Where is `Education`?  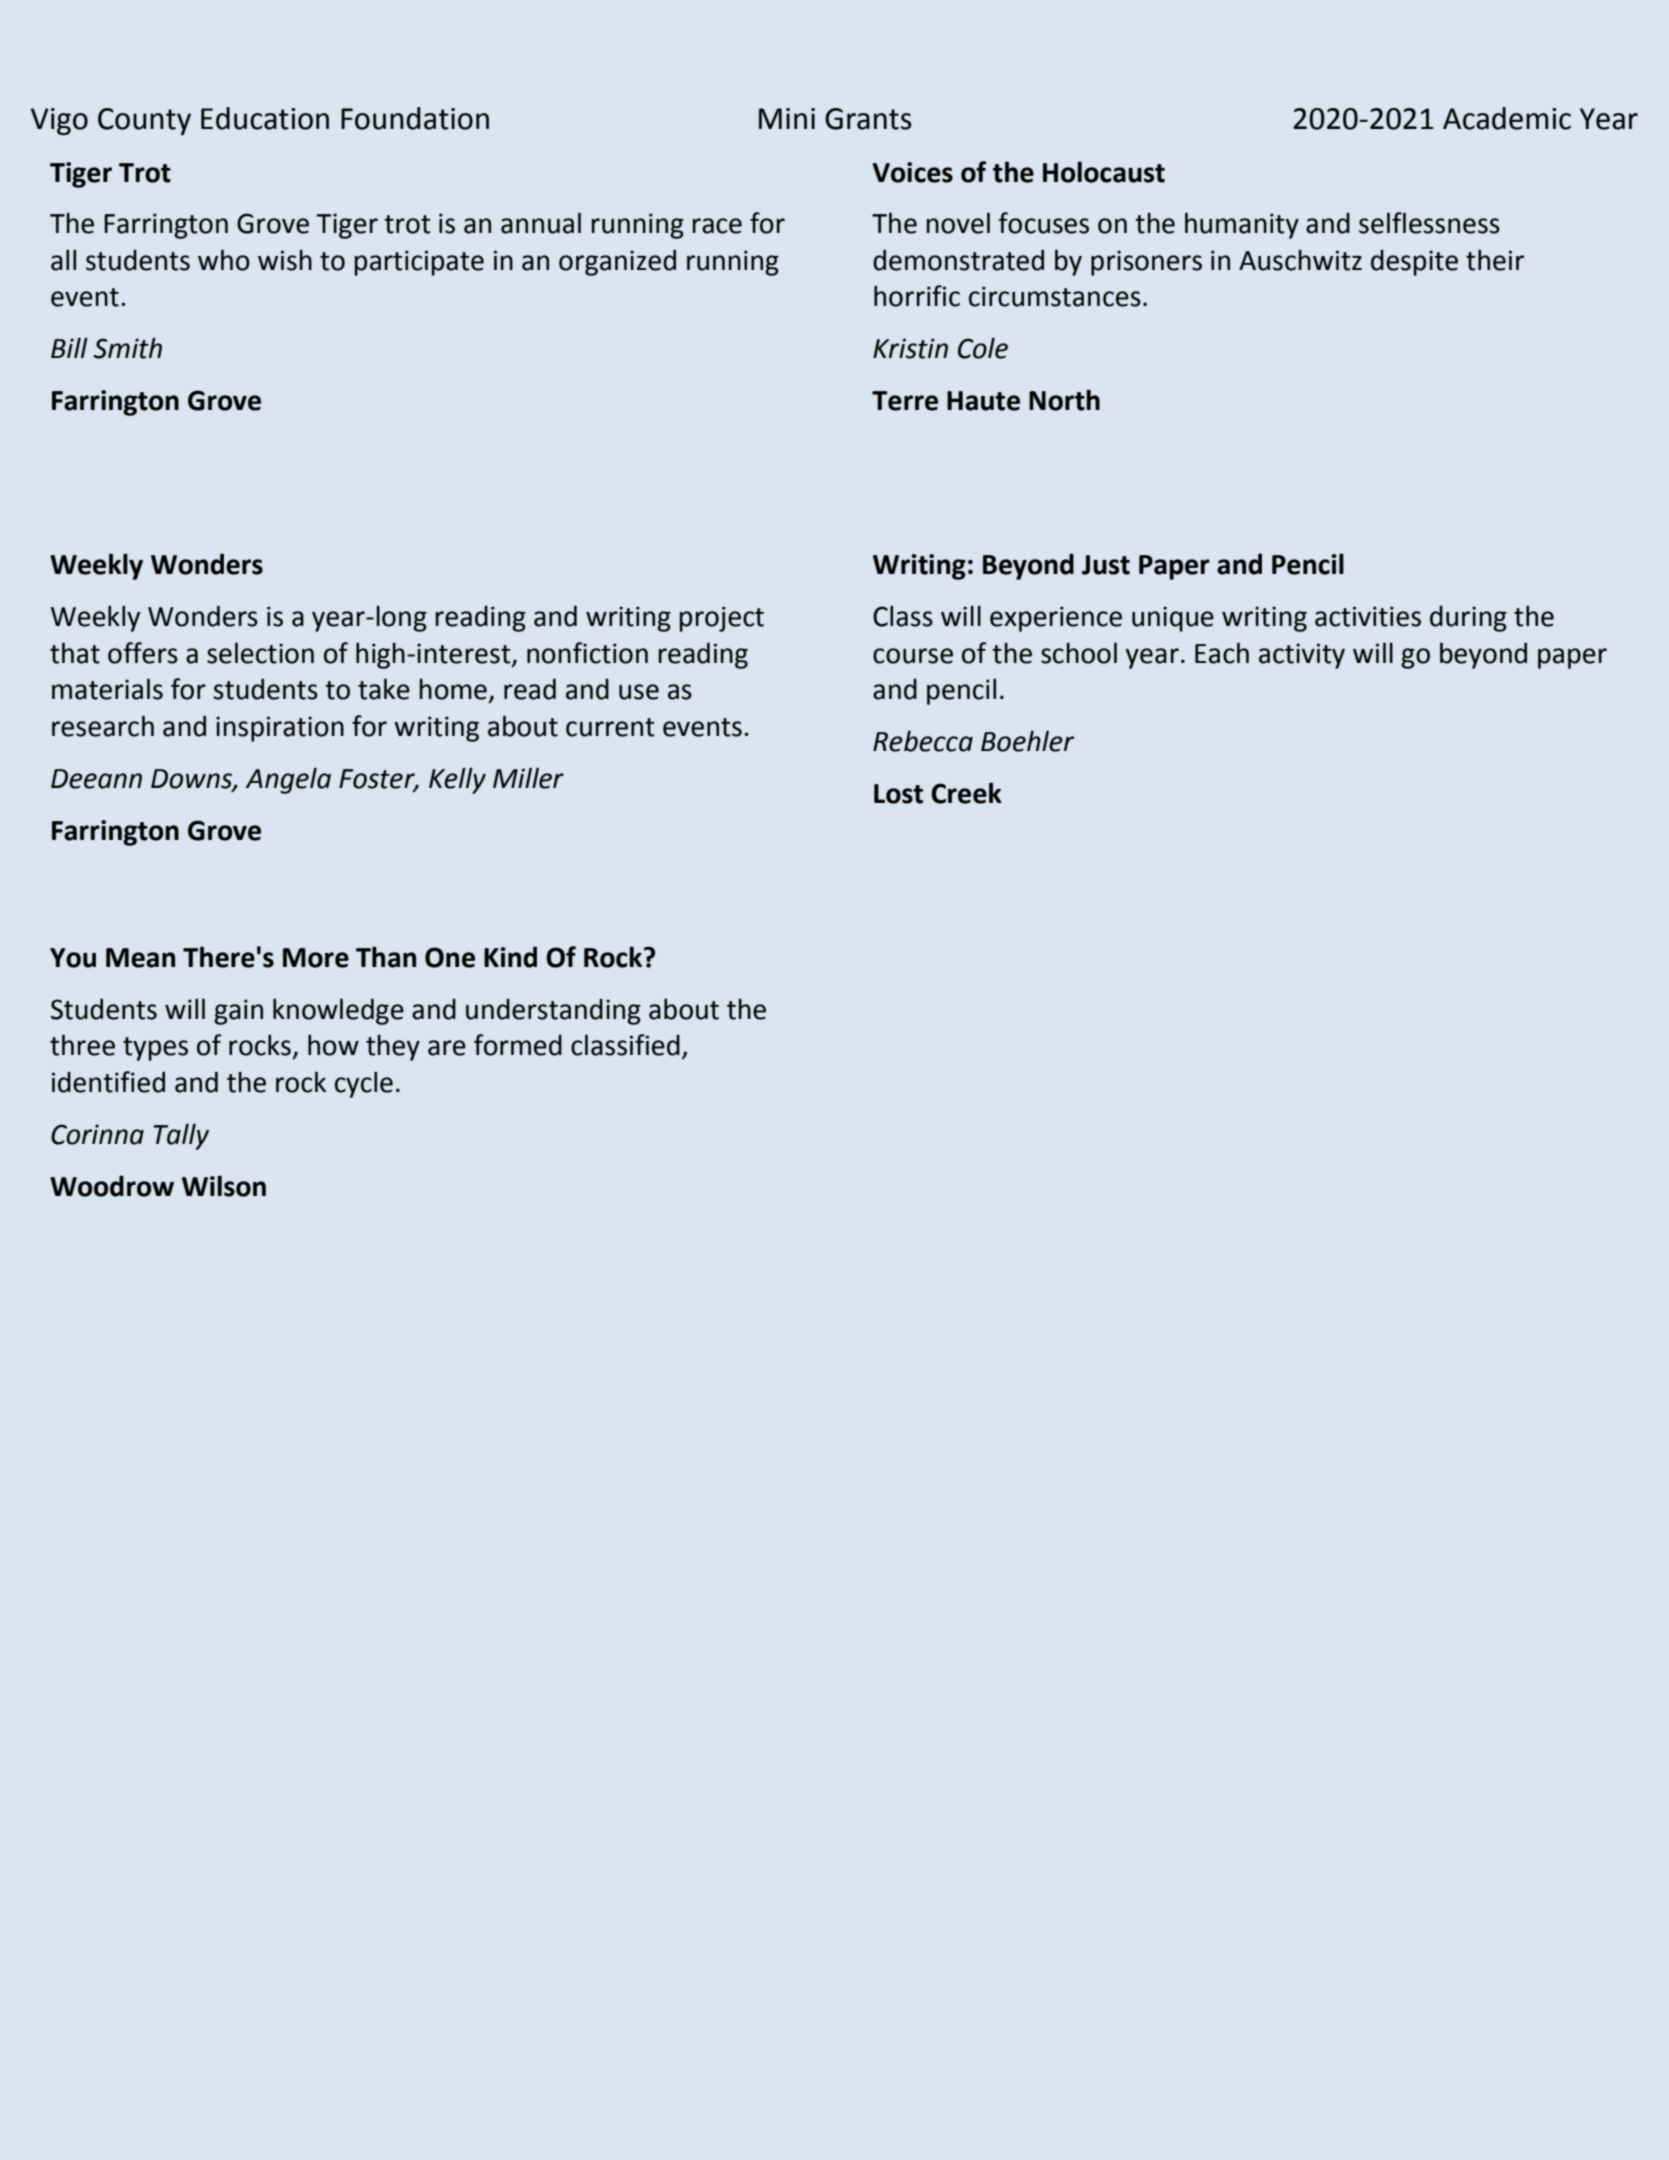
Education is located at coordinates (265, 118).
